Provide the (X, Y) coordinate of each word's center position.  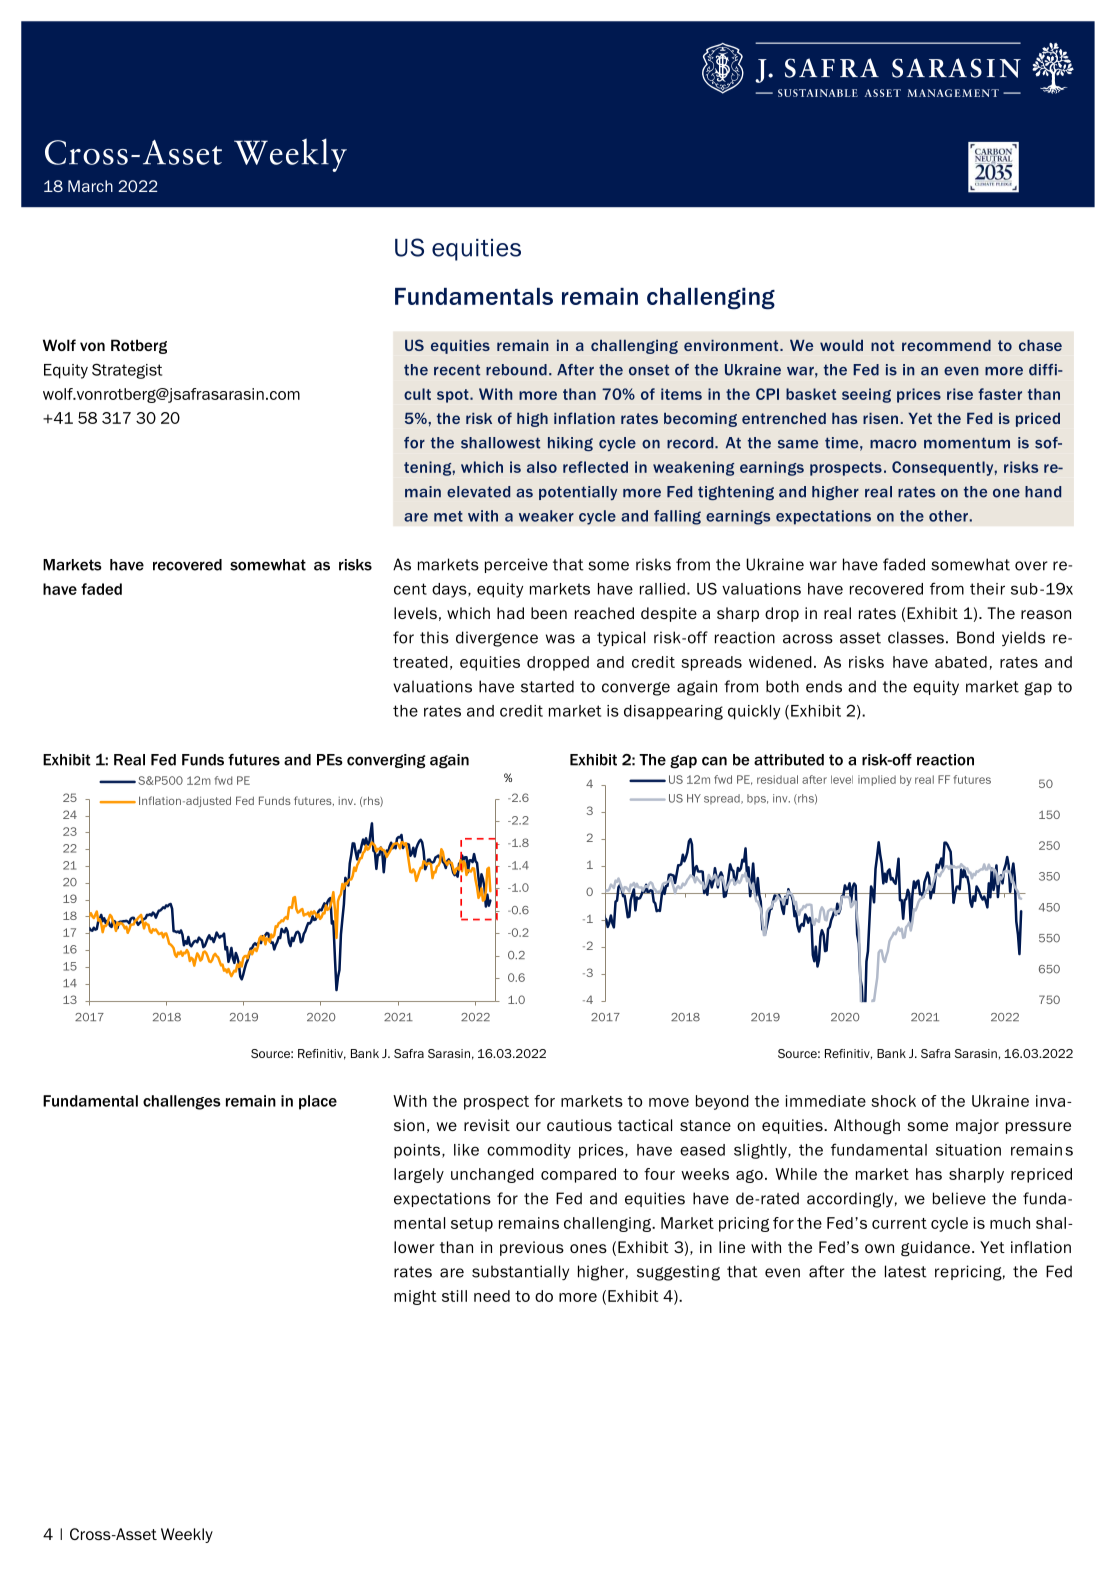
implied (877, 780)
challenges (182, 1102)
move (669, 1102)
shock (893, 1101)
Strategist (127, 371)
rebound (516, 370)
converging (386, 761)
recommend (946, 345)
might (415, 1297)
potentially (578, 493)
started (547, 686)
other (948, 516)
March (90, 186)
